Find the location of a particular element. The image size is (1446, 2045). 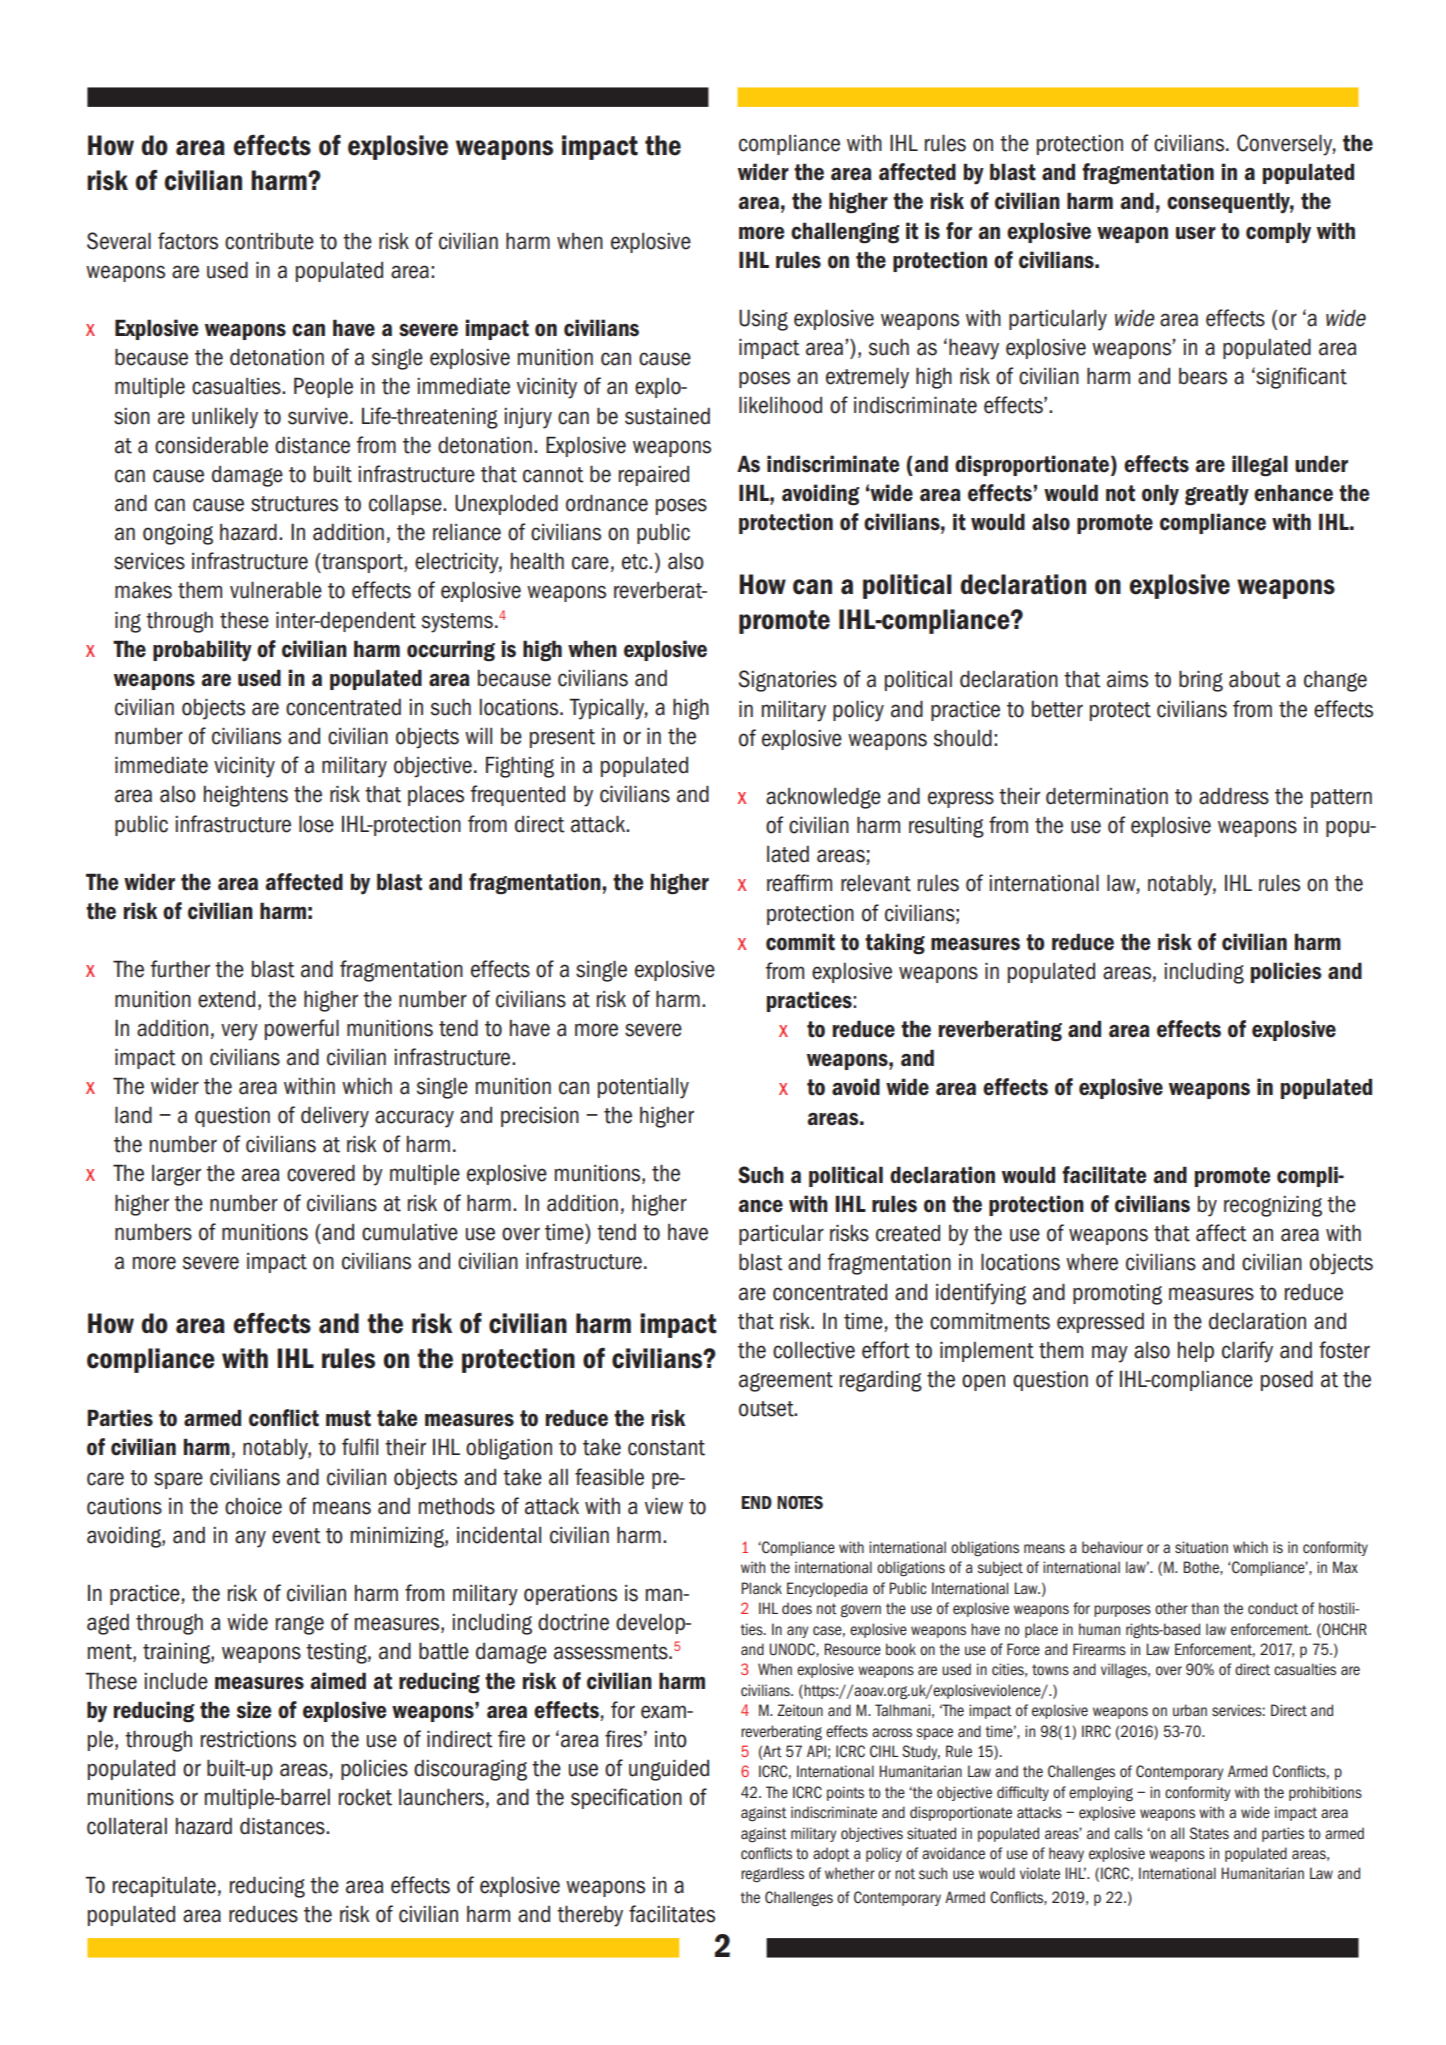

help is located at coordinates (1196, 1352).
